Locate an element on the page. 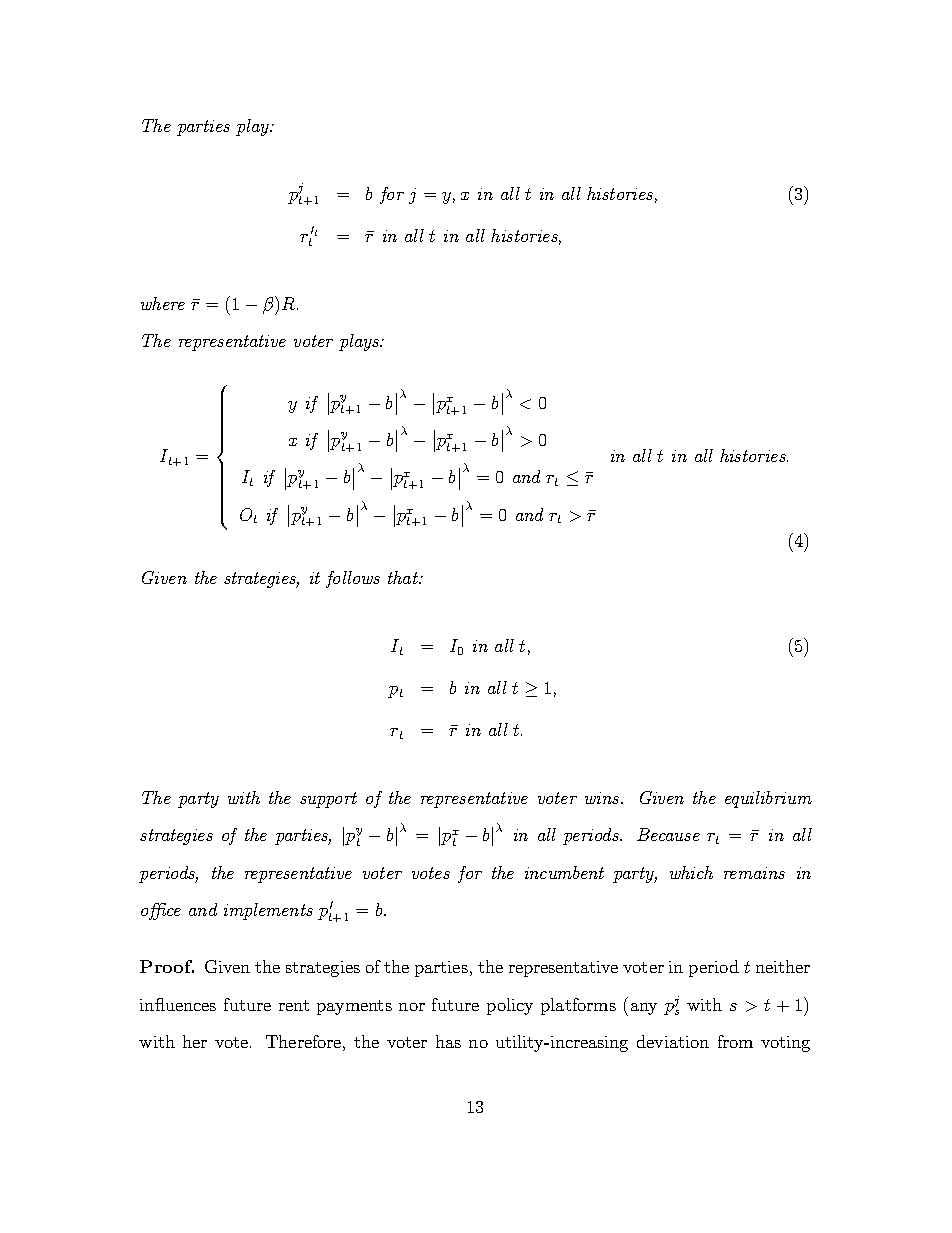  incumbent is located at coordinates (564, 872).
